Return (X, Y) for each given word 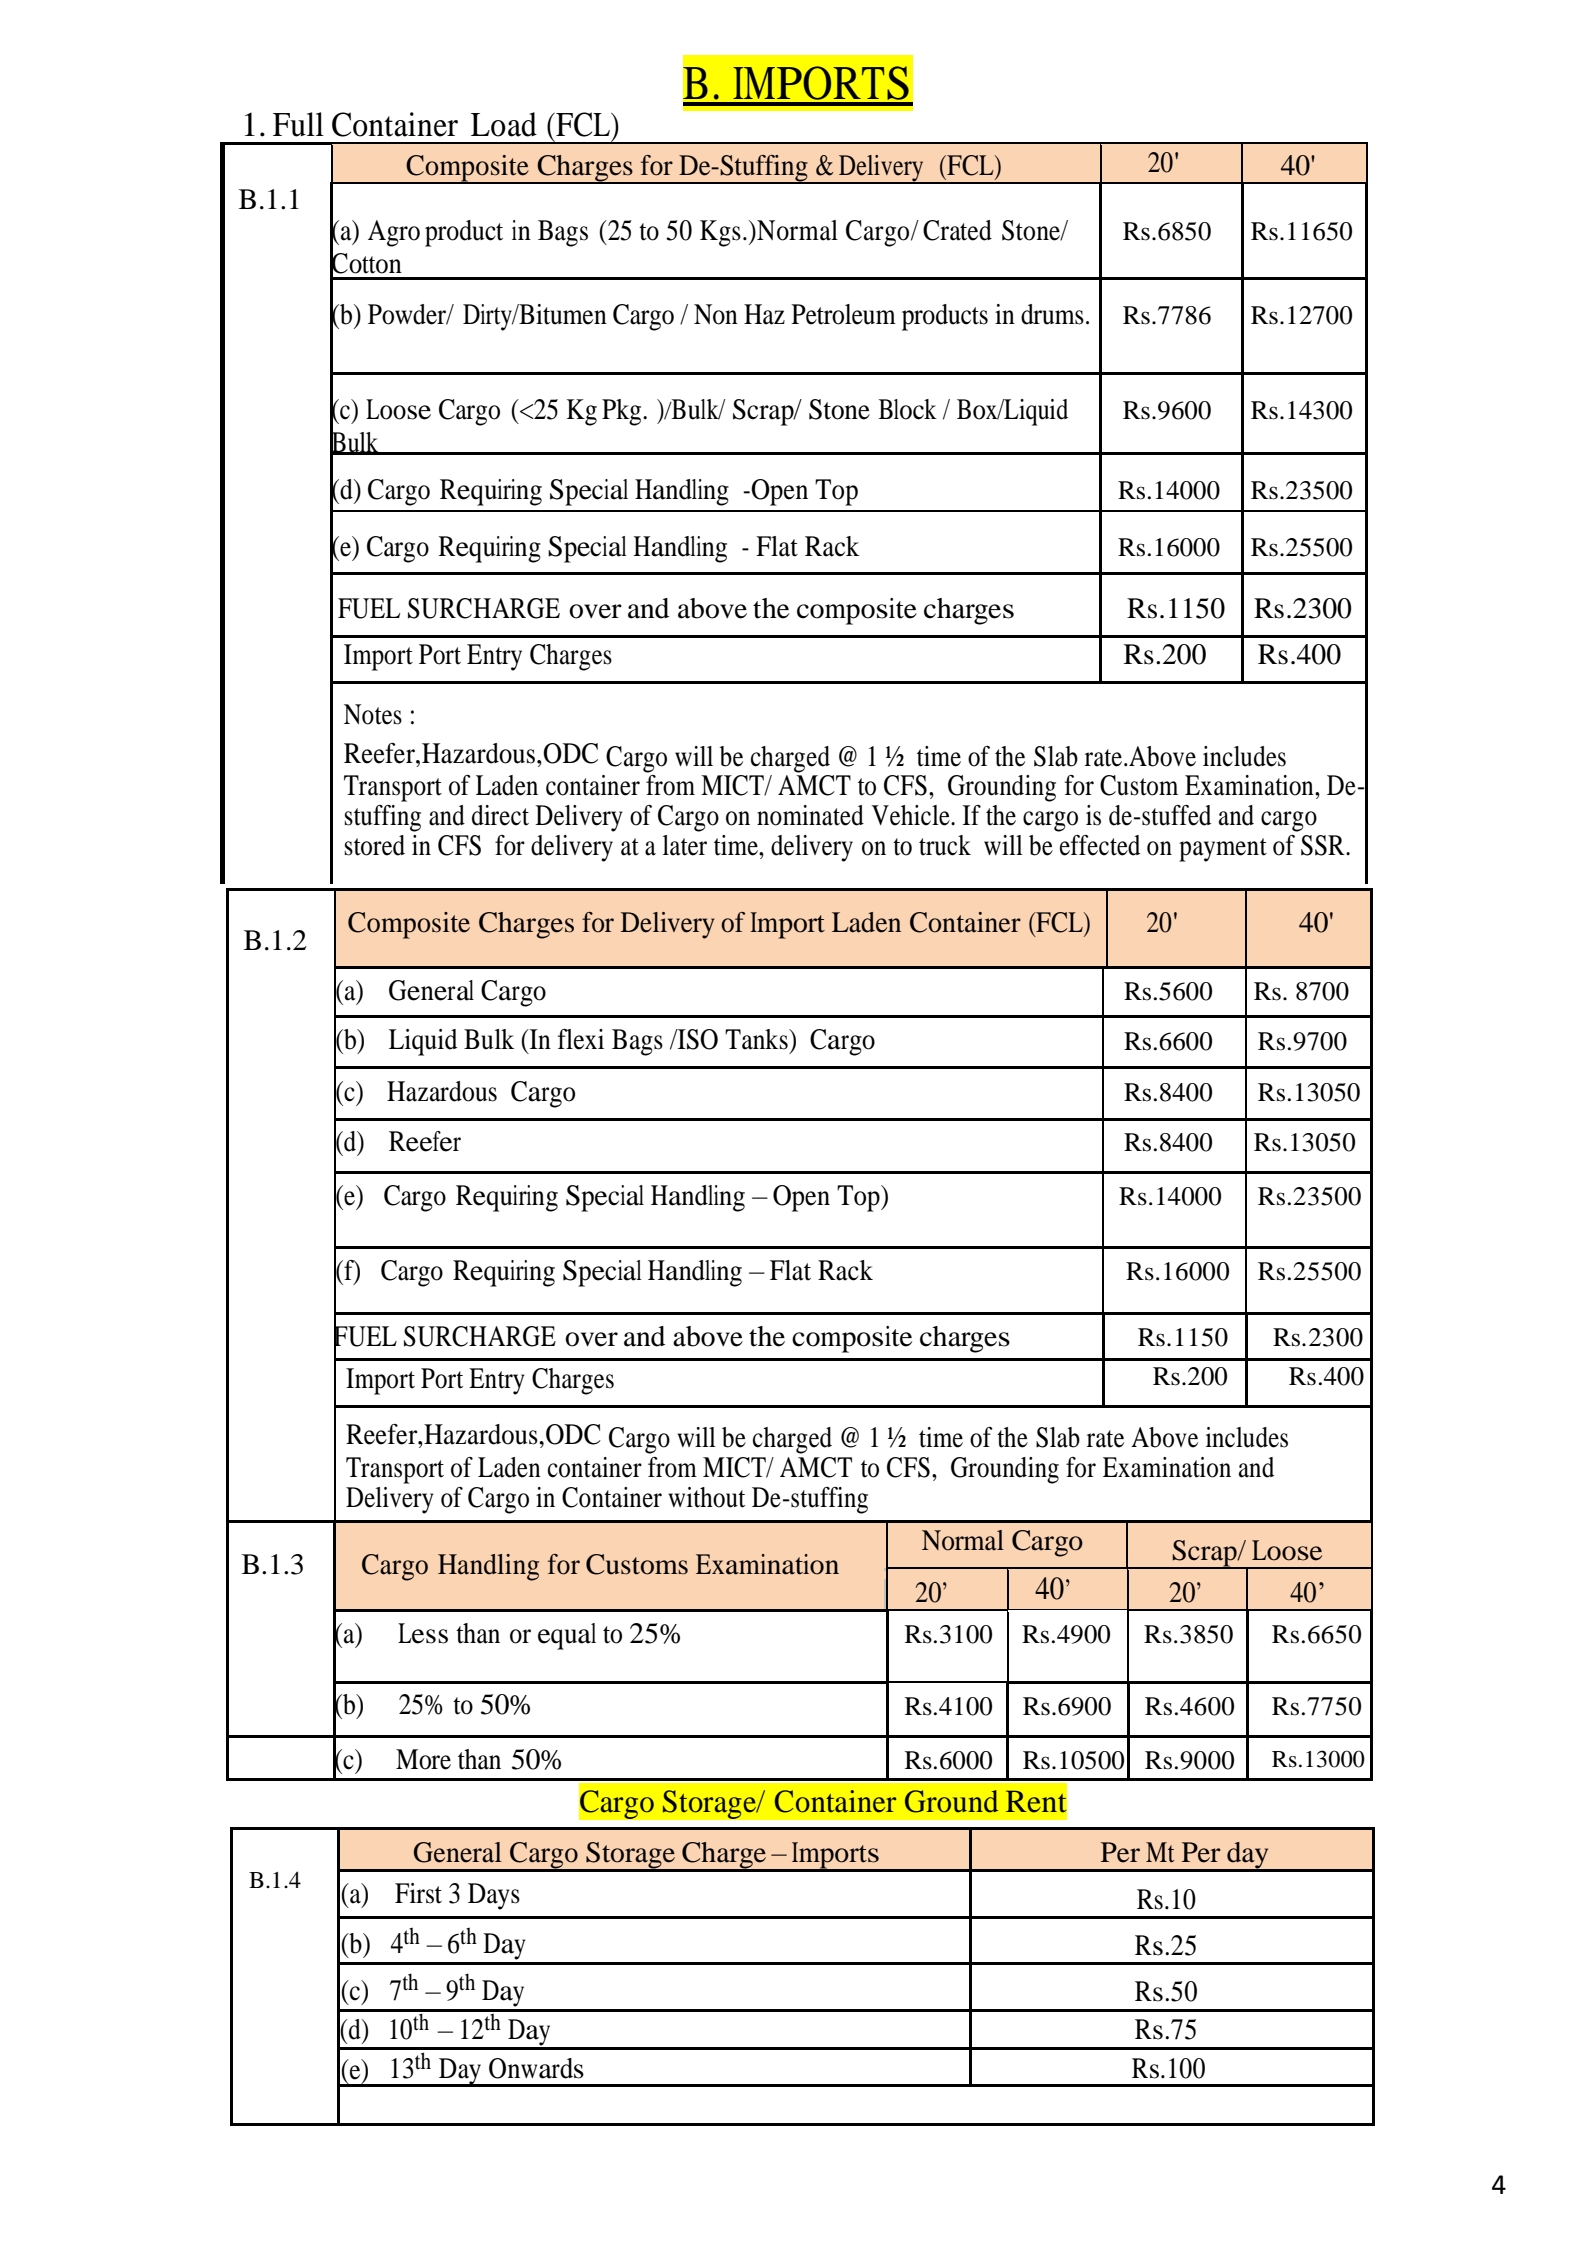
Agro (394, 233)
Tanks (757, 1039)
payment (1223, 850)
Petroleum (843, 314)
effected (1100, 845)
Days (494, 1896)
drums (1052, 314)
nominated (810, 815)
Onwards (536, 2068)
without (706, 1497)
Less (423, 1633)
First (418, 1893)
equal (567, 1636)
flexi (581, 1039)
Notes (373, 714)
